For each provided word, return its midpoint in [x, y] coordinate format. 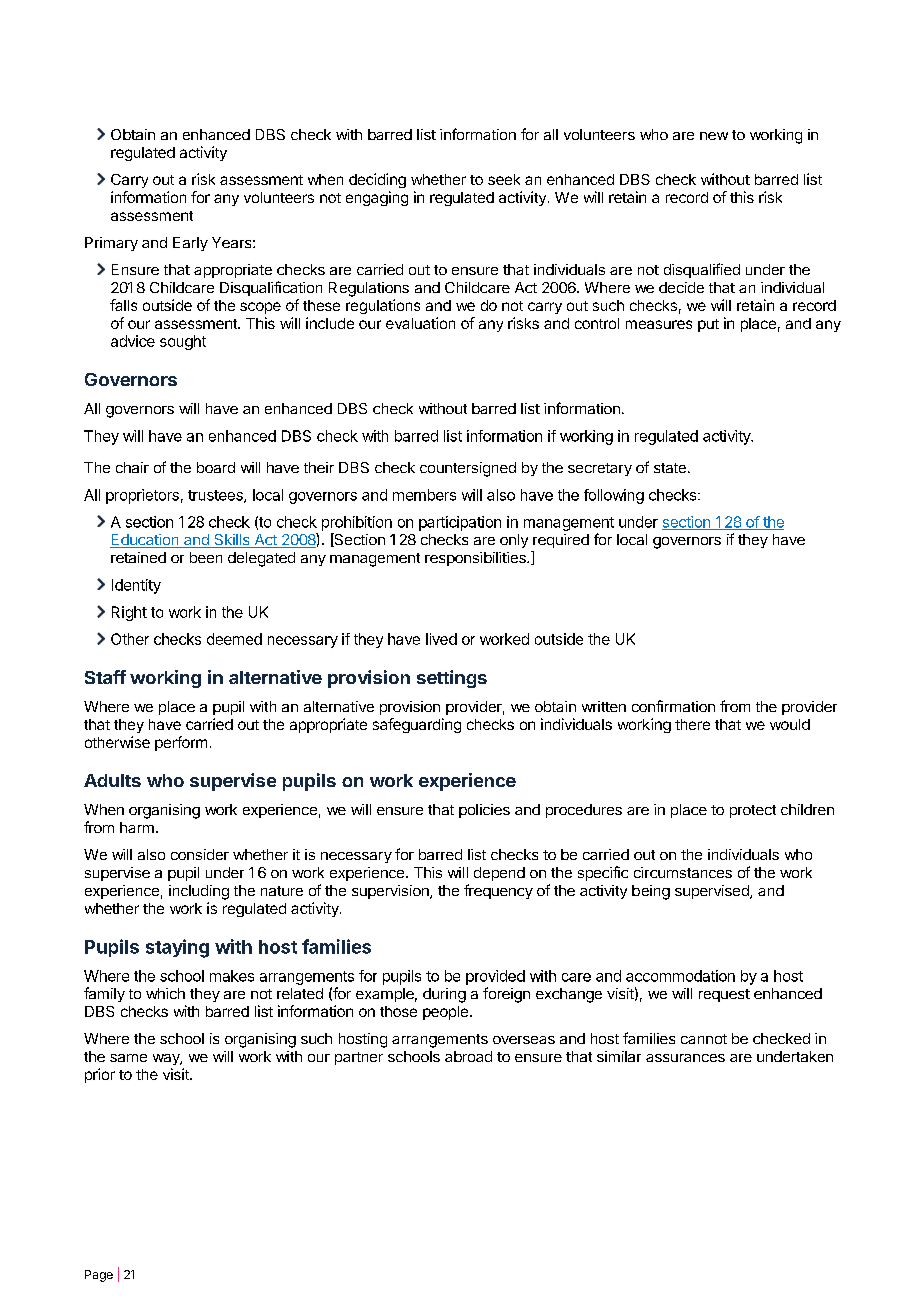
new [714, 136]
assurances [685, 1058]
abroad [468, 1056]
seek [504, 179]
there [692, 724]
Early [190, 244]
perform [181, 743]
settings [452, 679]
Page [99, 1276]
